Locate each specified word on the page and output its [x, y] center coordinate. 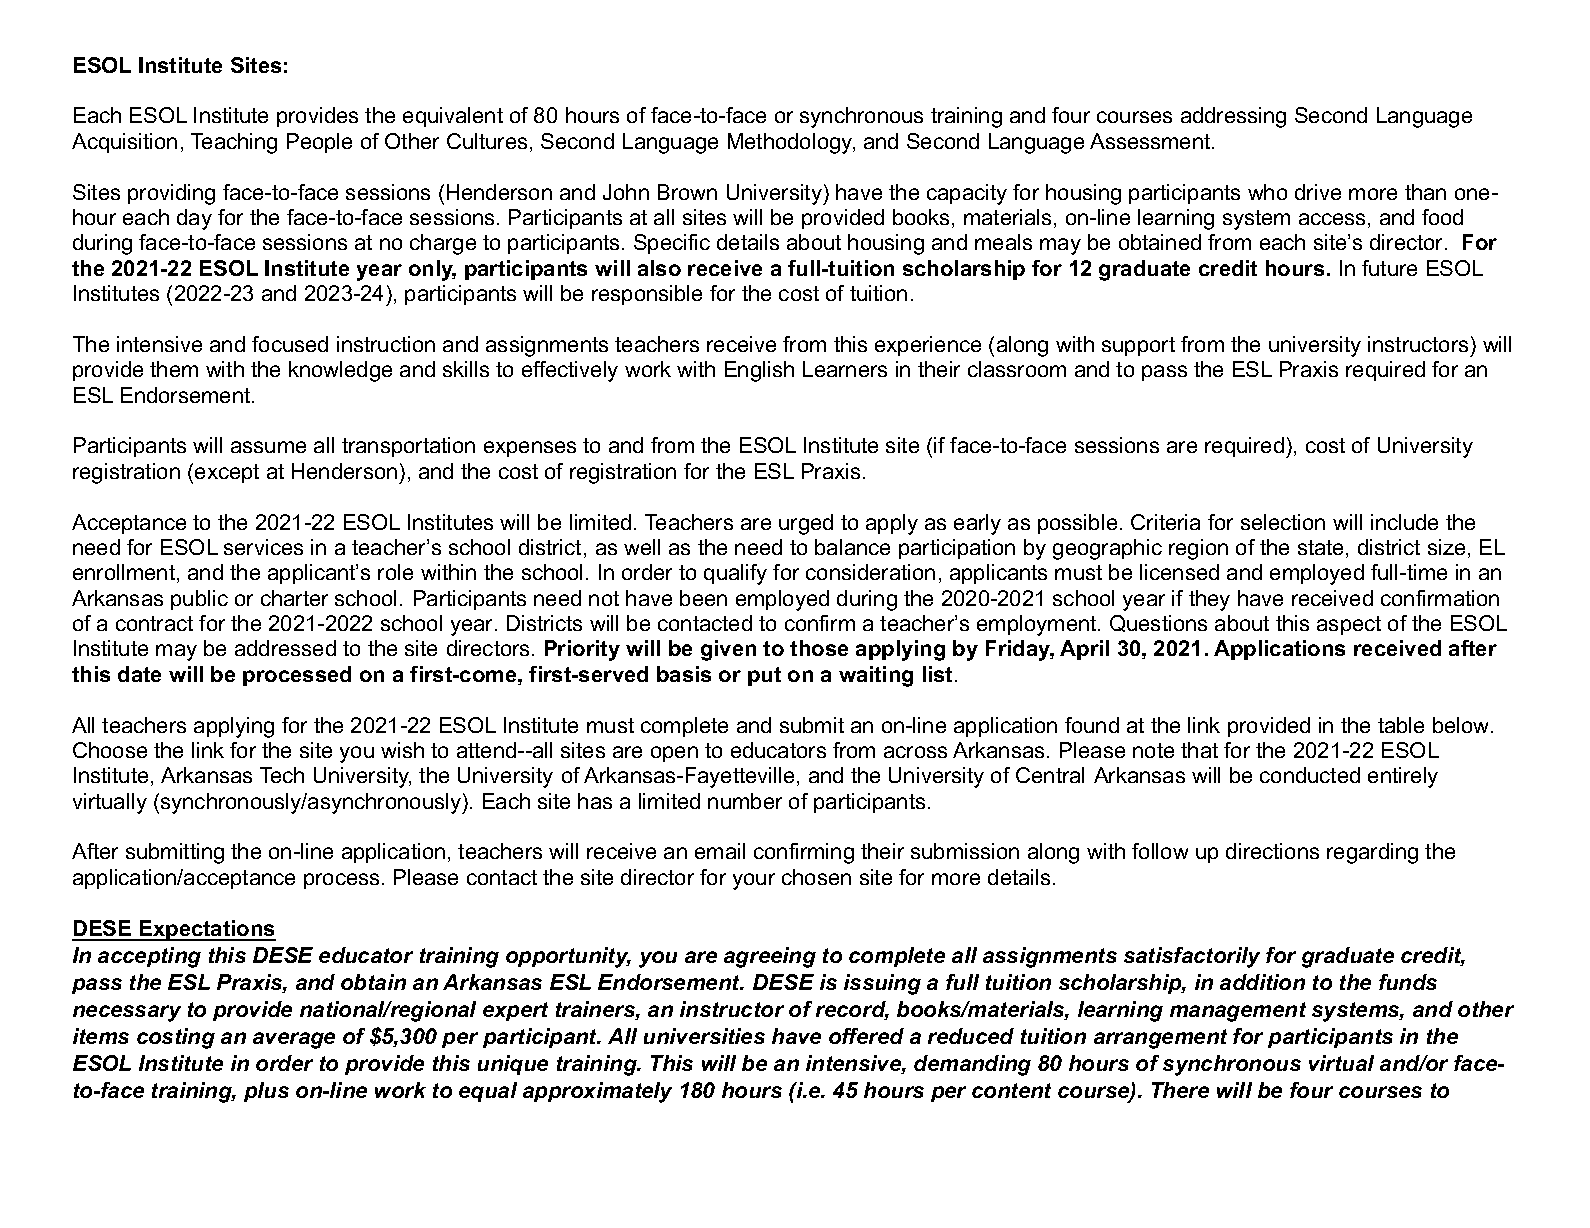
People [319, 143]
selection [1283, 522]
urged [806, 524]
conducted [1310, 775]
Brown [687, 192]
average [294, 1040]
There [1180, 1090]
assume [268, 447]
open [674, 754]
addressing [1233, 117]
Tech [282, 775]
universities [704, 1036]
